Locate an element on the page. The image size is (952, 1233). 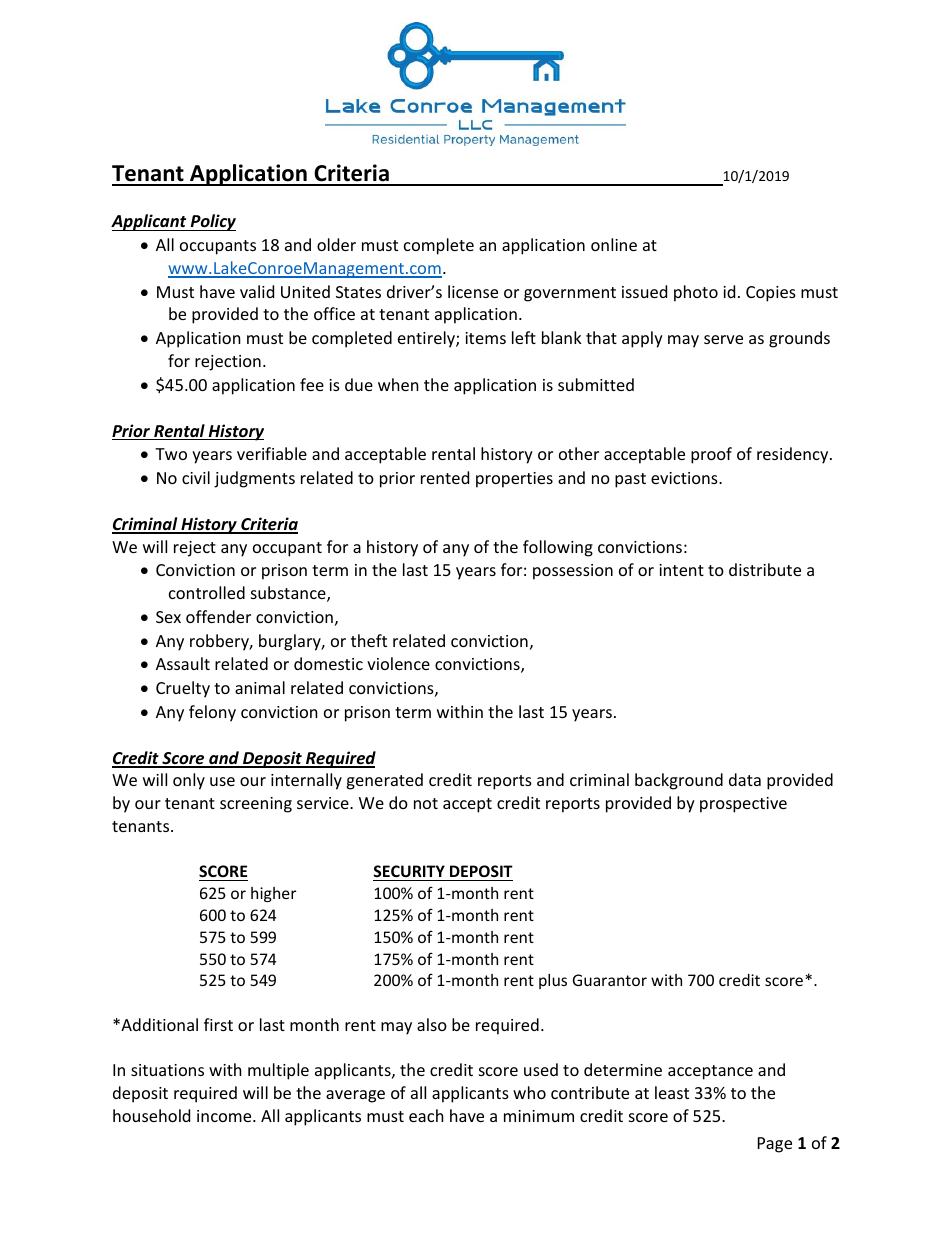
Policy is located at coordinates (212, 222).
